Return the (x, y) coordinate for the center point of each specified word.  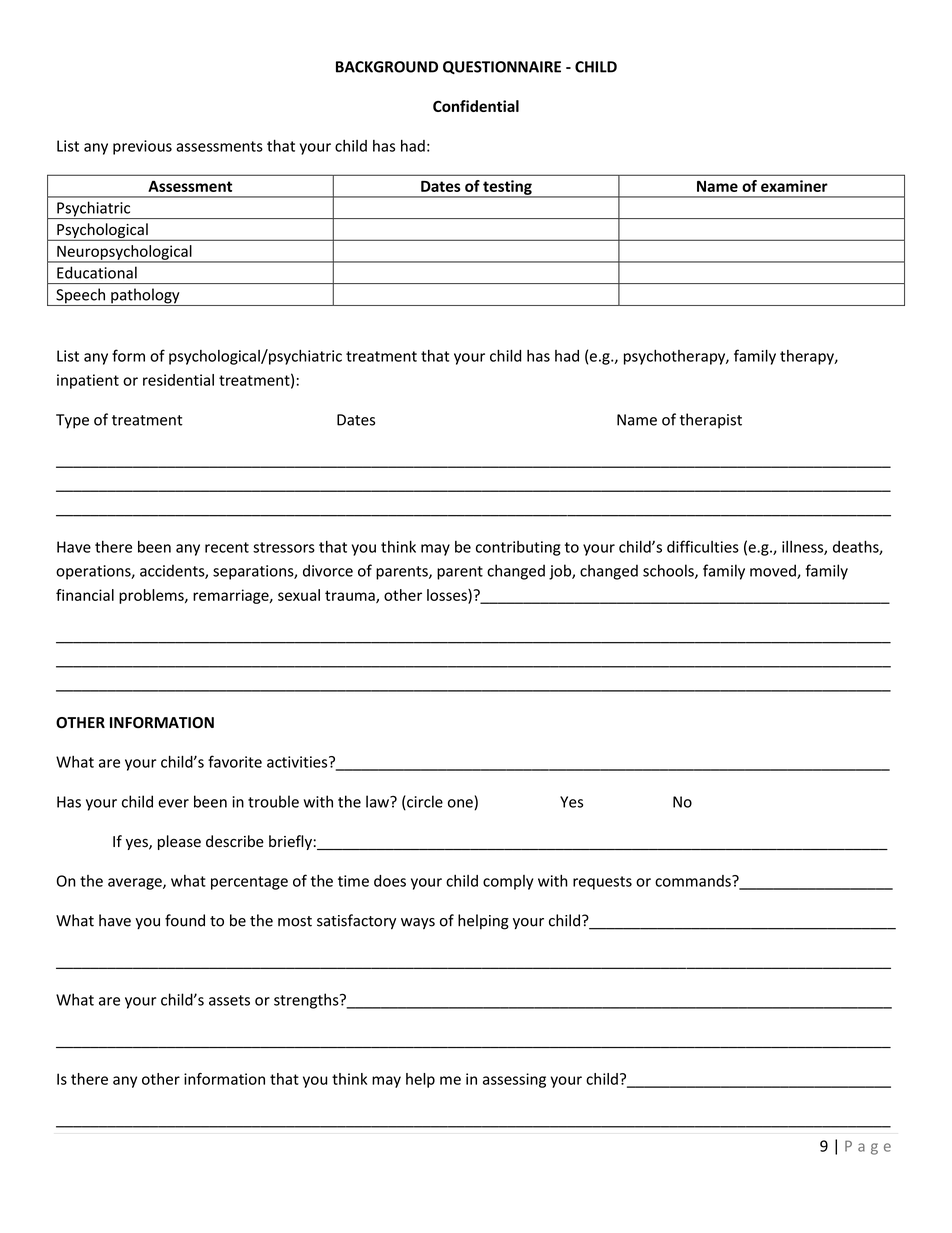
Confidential (476, 106)
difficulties (703, 546)
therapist (711, 421)
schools (669, 571)
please (179, 842)
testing (507, 188)
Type (72, 421)
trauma (351, 596)
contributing (518, 548)
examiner (794, 186)
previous (142, 147)
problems (152, 596)
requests (602, 883)
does (390, 881)
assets (229, 1000)
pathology (145, 297)
